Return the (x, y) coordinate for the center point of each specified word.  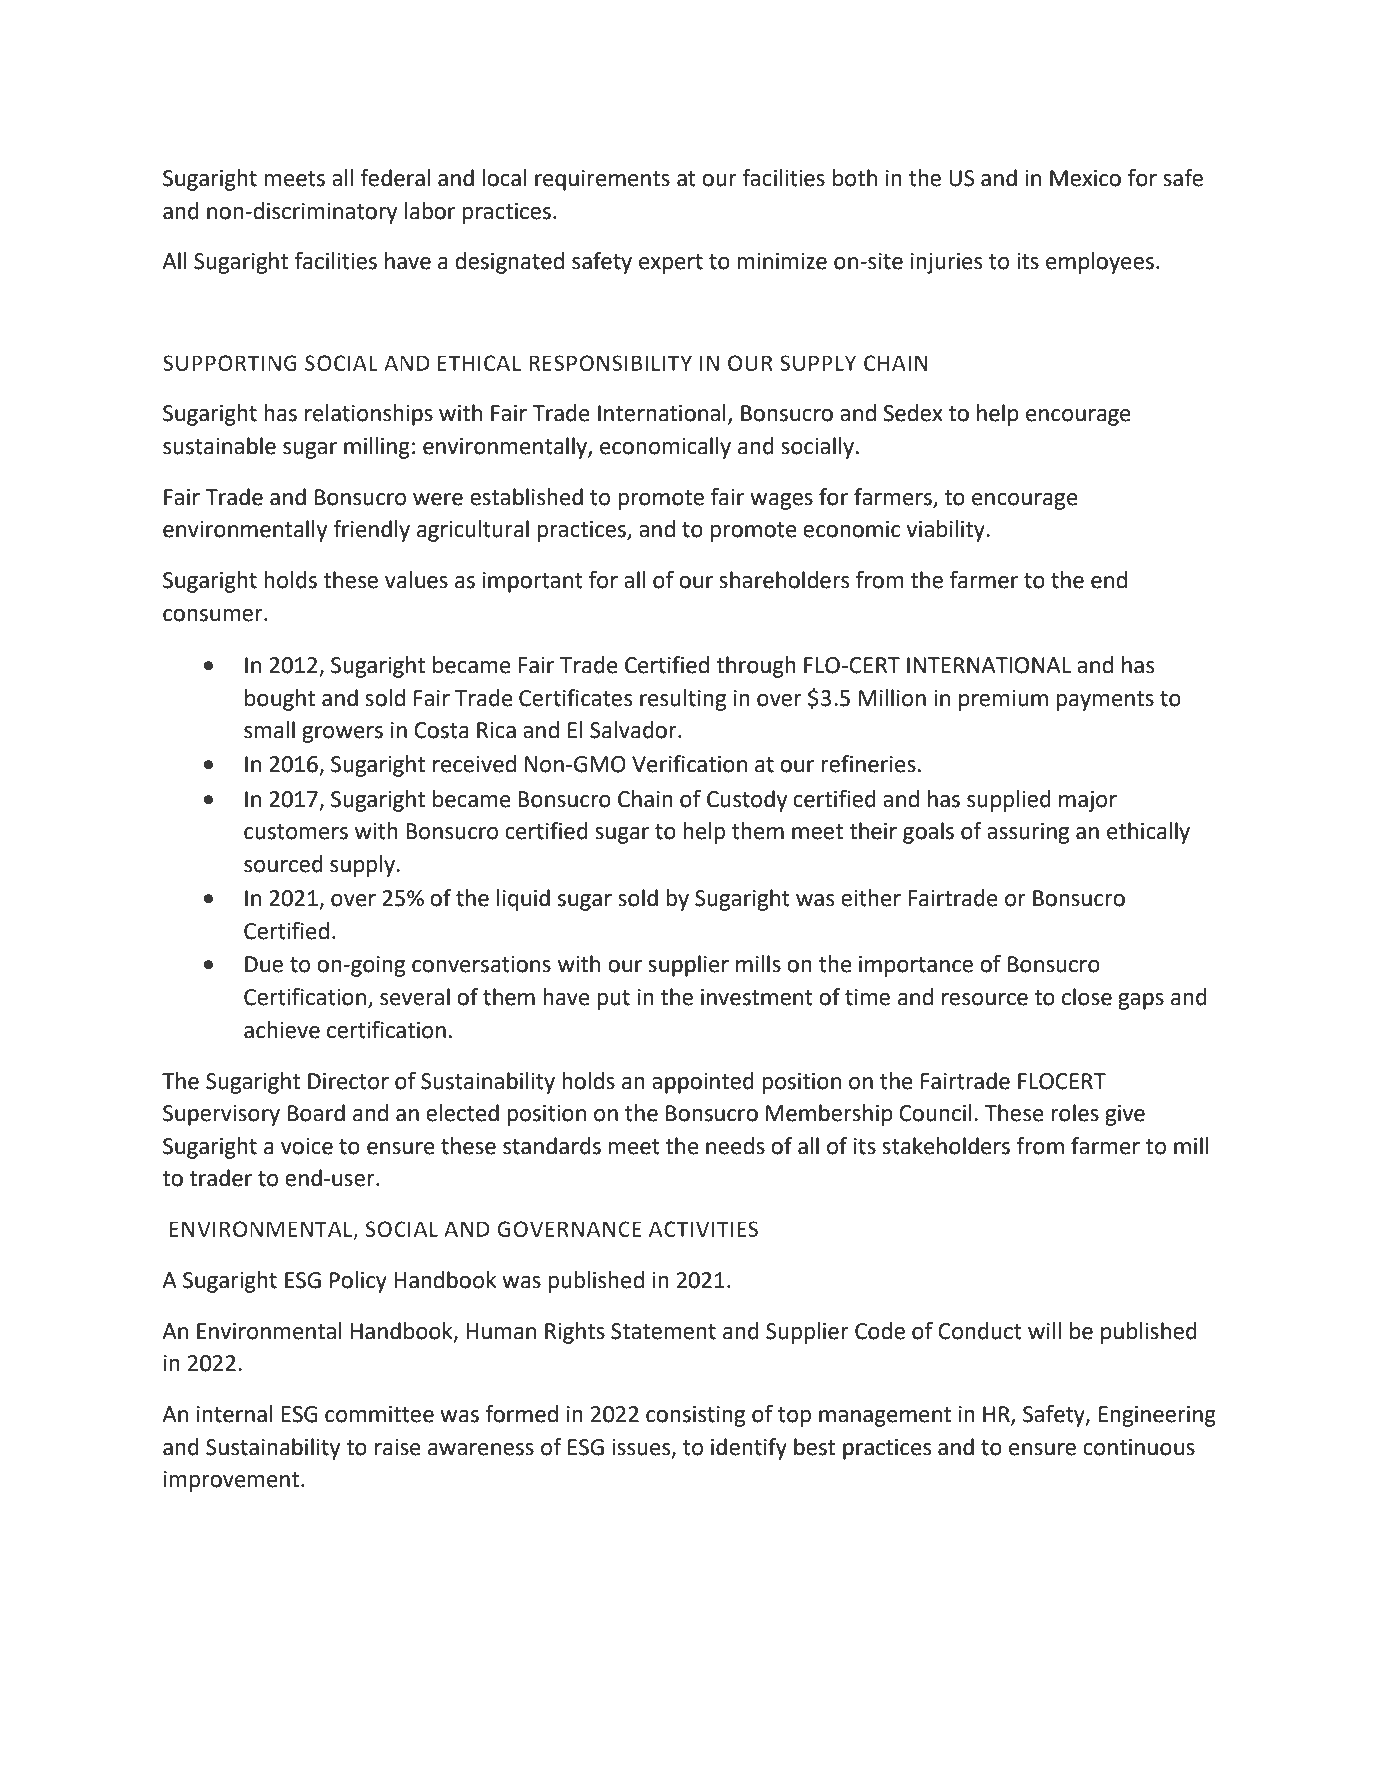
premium (1003, 700)
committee (379, 1414)
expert (671, 264)
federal (395, 178)
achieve (282, 1030)
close (1087, 997)
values (416, 580)
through (756, 667)
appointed (703, 1083)
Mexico (1085, 178)
